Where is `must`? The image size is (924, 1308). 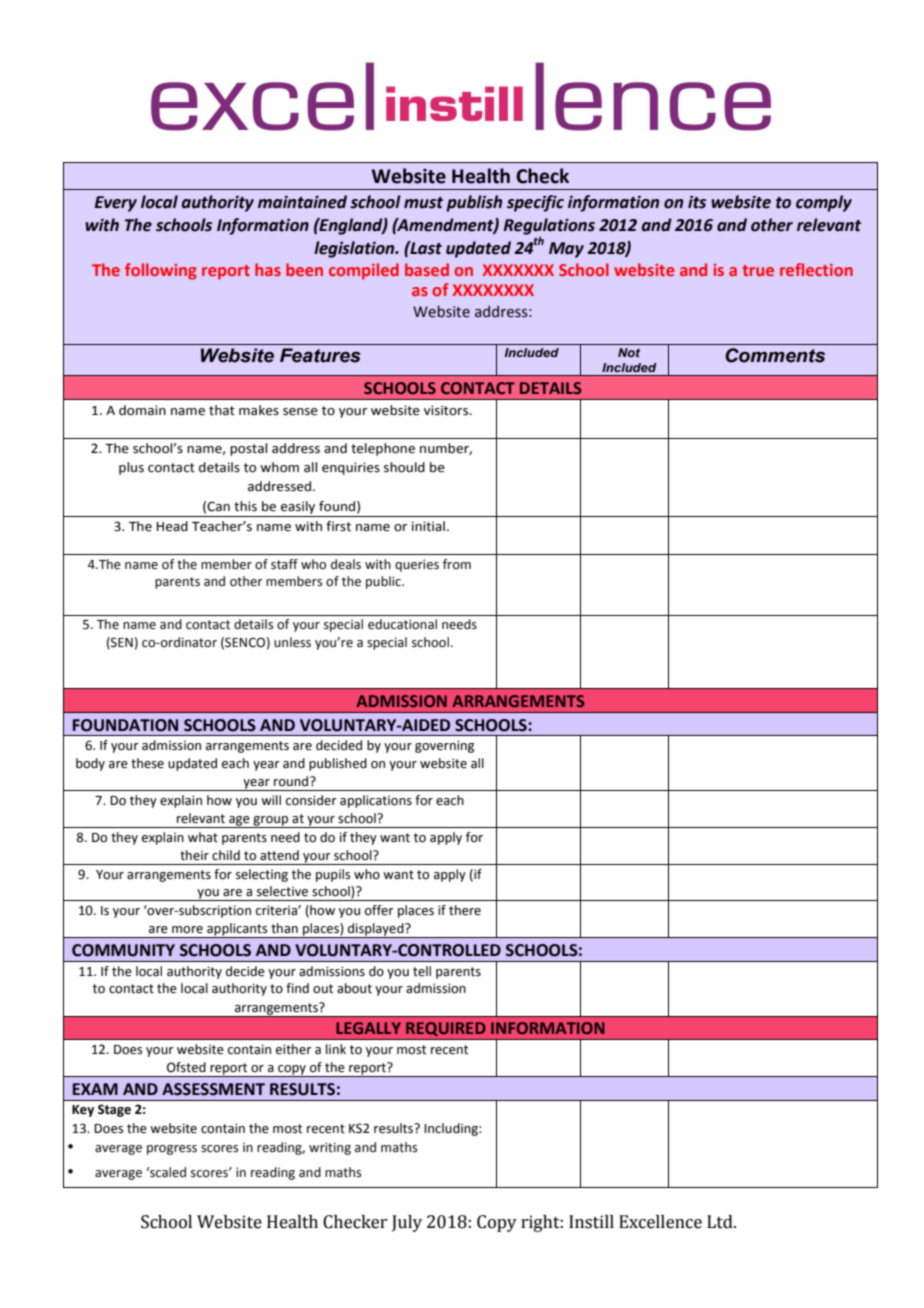
must is located at coordinates (423, 203).
